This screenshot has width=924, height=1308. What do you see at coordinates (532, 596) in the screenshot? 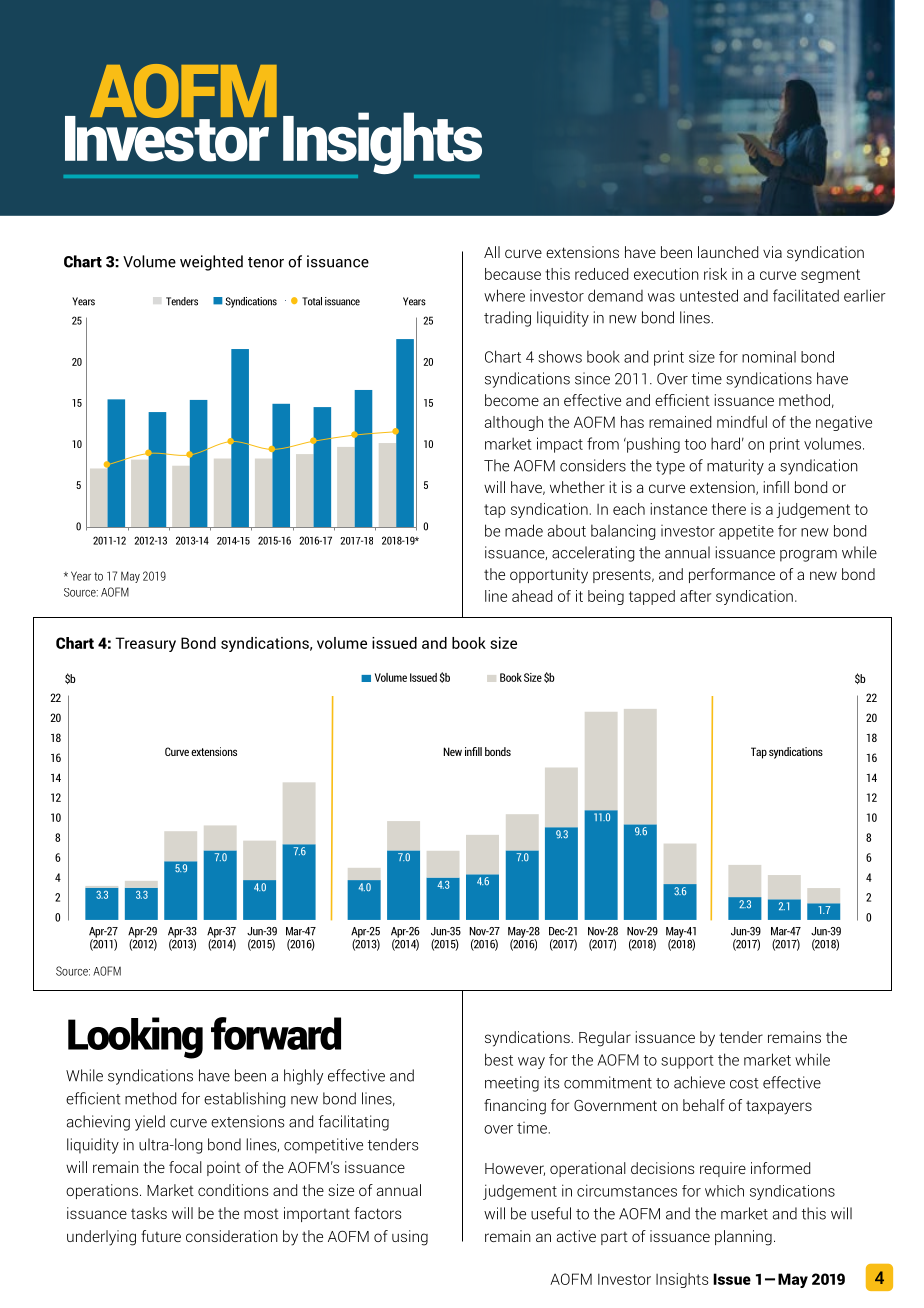
I see `ahead` at bounding box center [532, 596].
